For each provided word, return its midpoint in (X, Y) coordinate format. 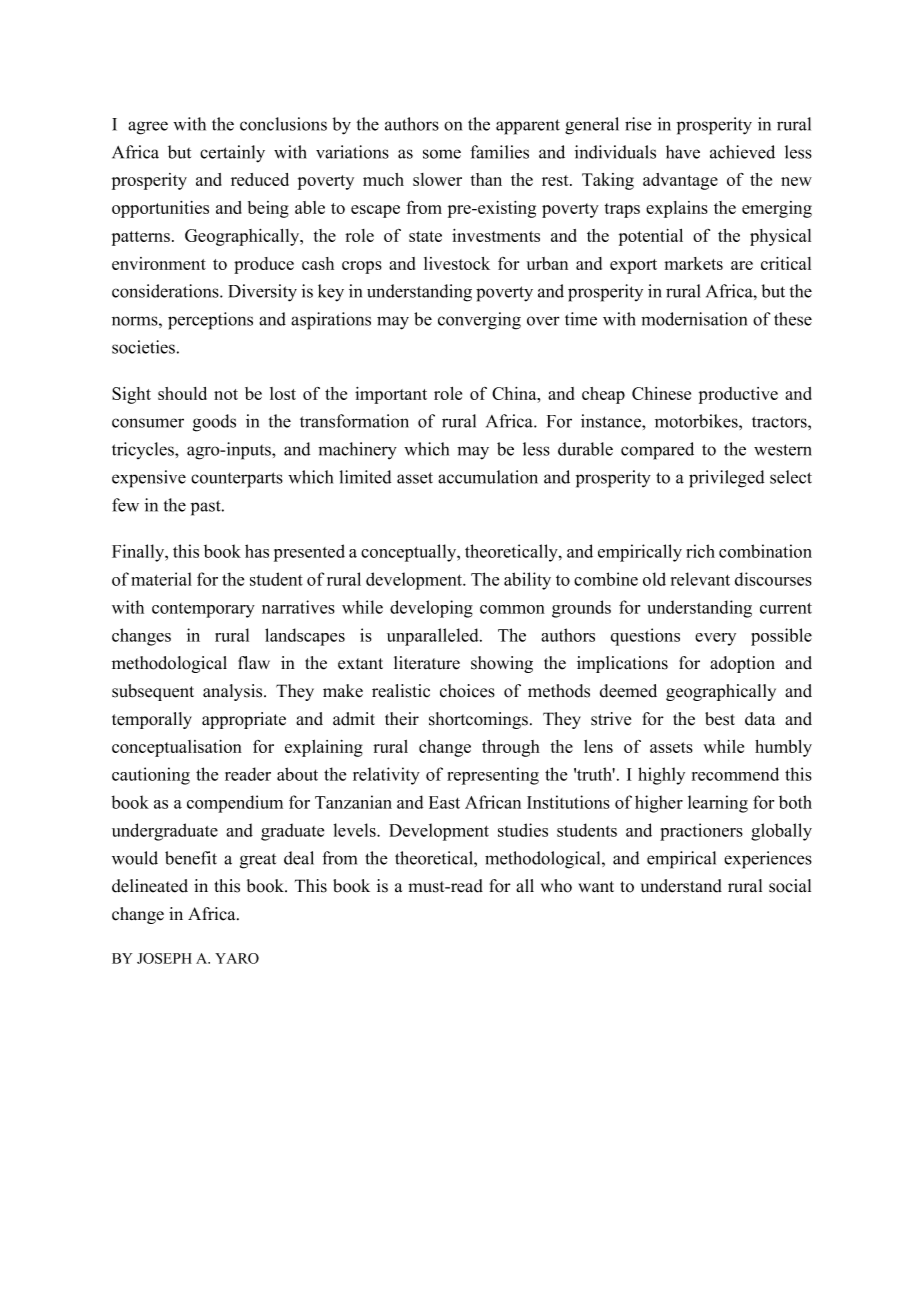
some (442, 154)
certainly (232, 154)
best (720, 719)
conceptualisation (177, 748)
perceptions (210, 321)
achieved (742, 152)
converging (479, 321)
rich (700, 551)
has (257, 551)
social (790, 886)
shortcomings (478, 720)
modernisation (694, 319)
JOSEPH (164, 958)
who (556, 886)
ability (527, 581)
